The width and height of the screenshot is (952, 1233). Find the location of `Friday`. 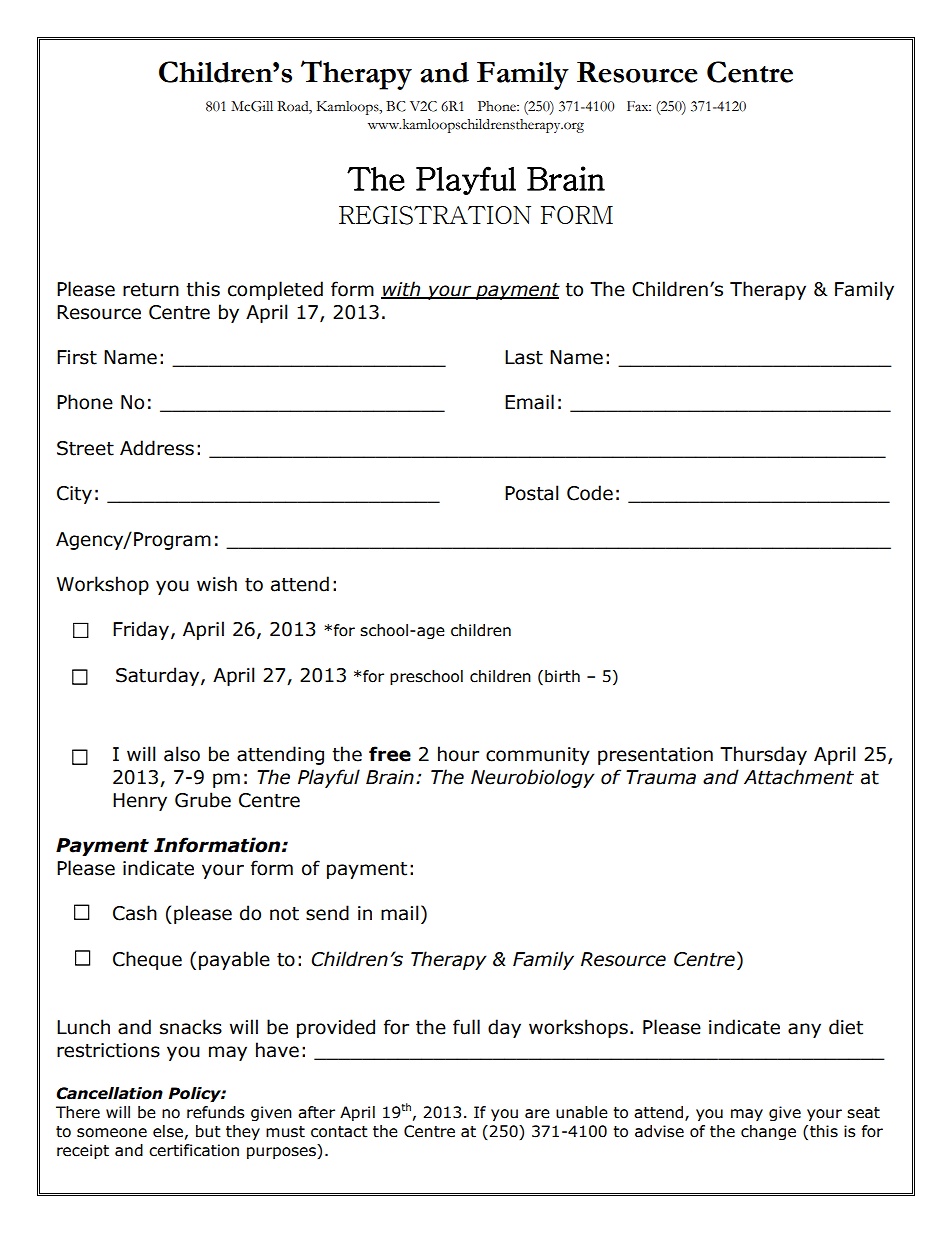

Friday is located at coordinates (141, 630).
